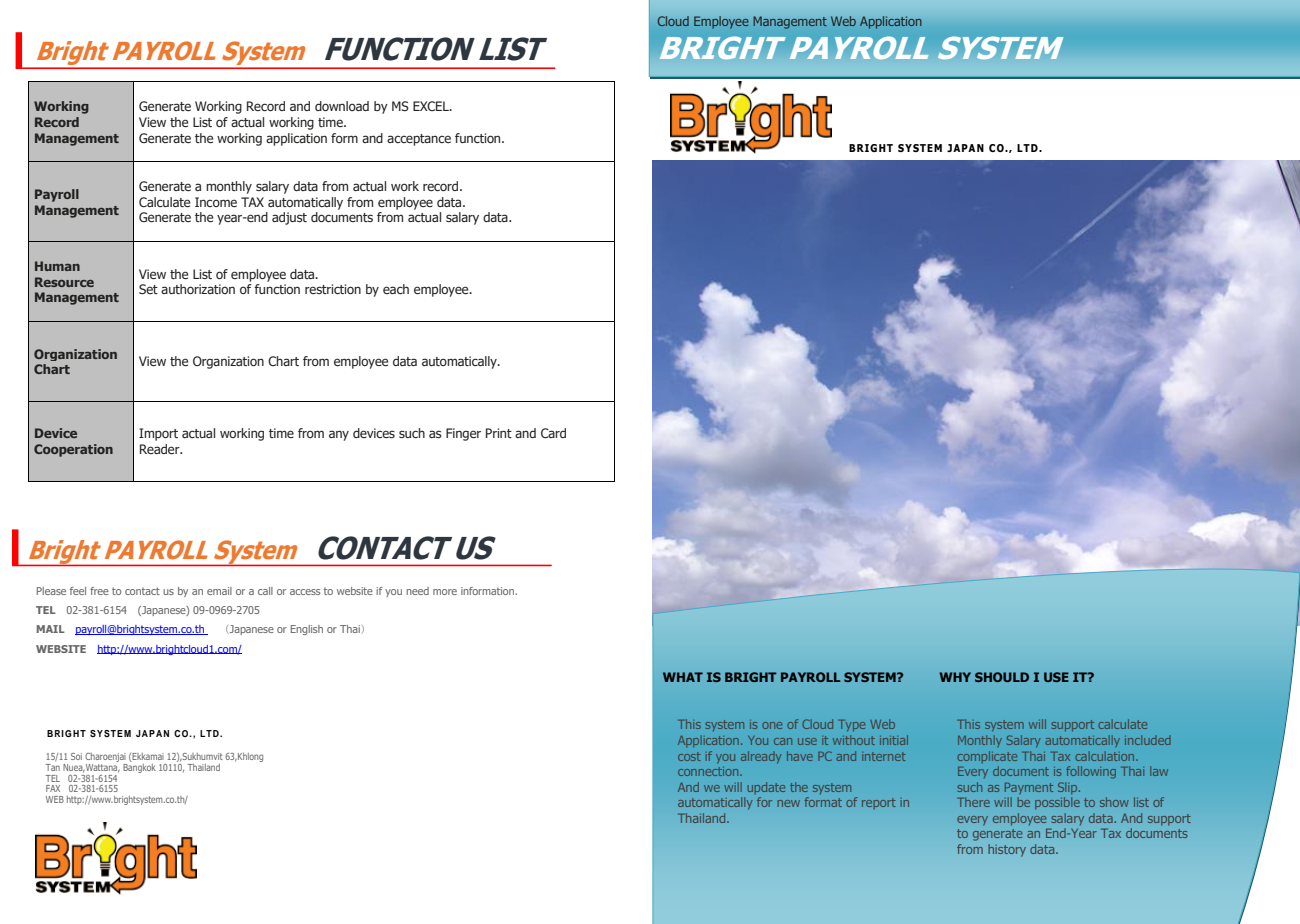 The image size is (1300, 924). I want to click on Bangkok, so click(139, 767).
